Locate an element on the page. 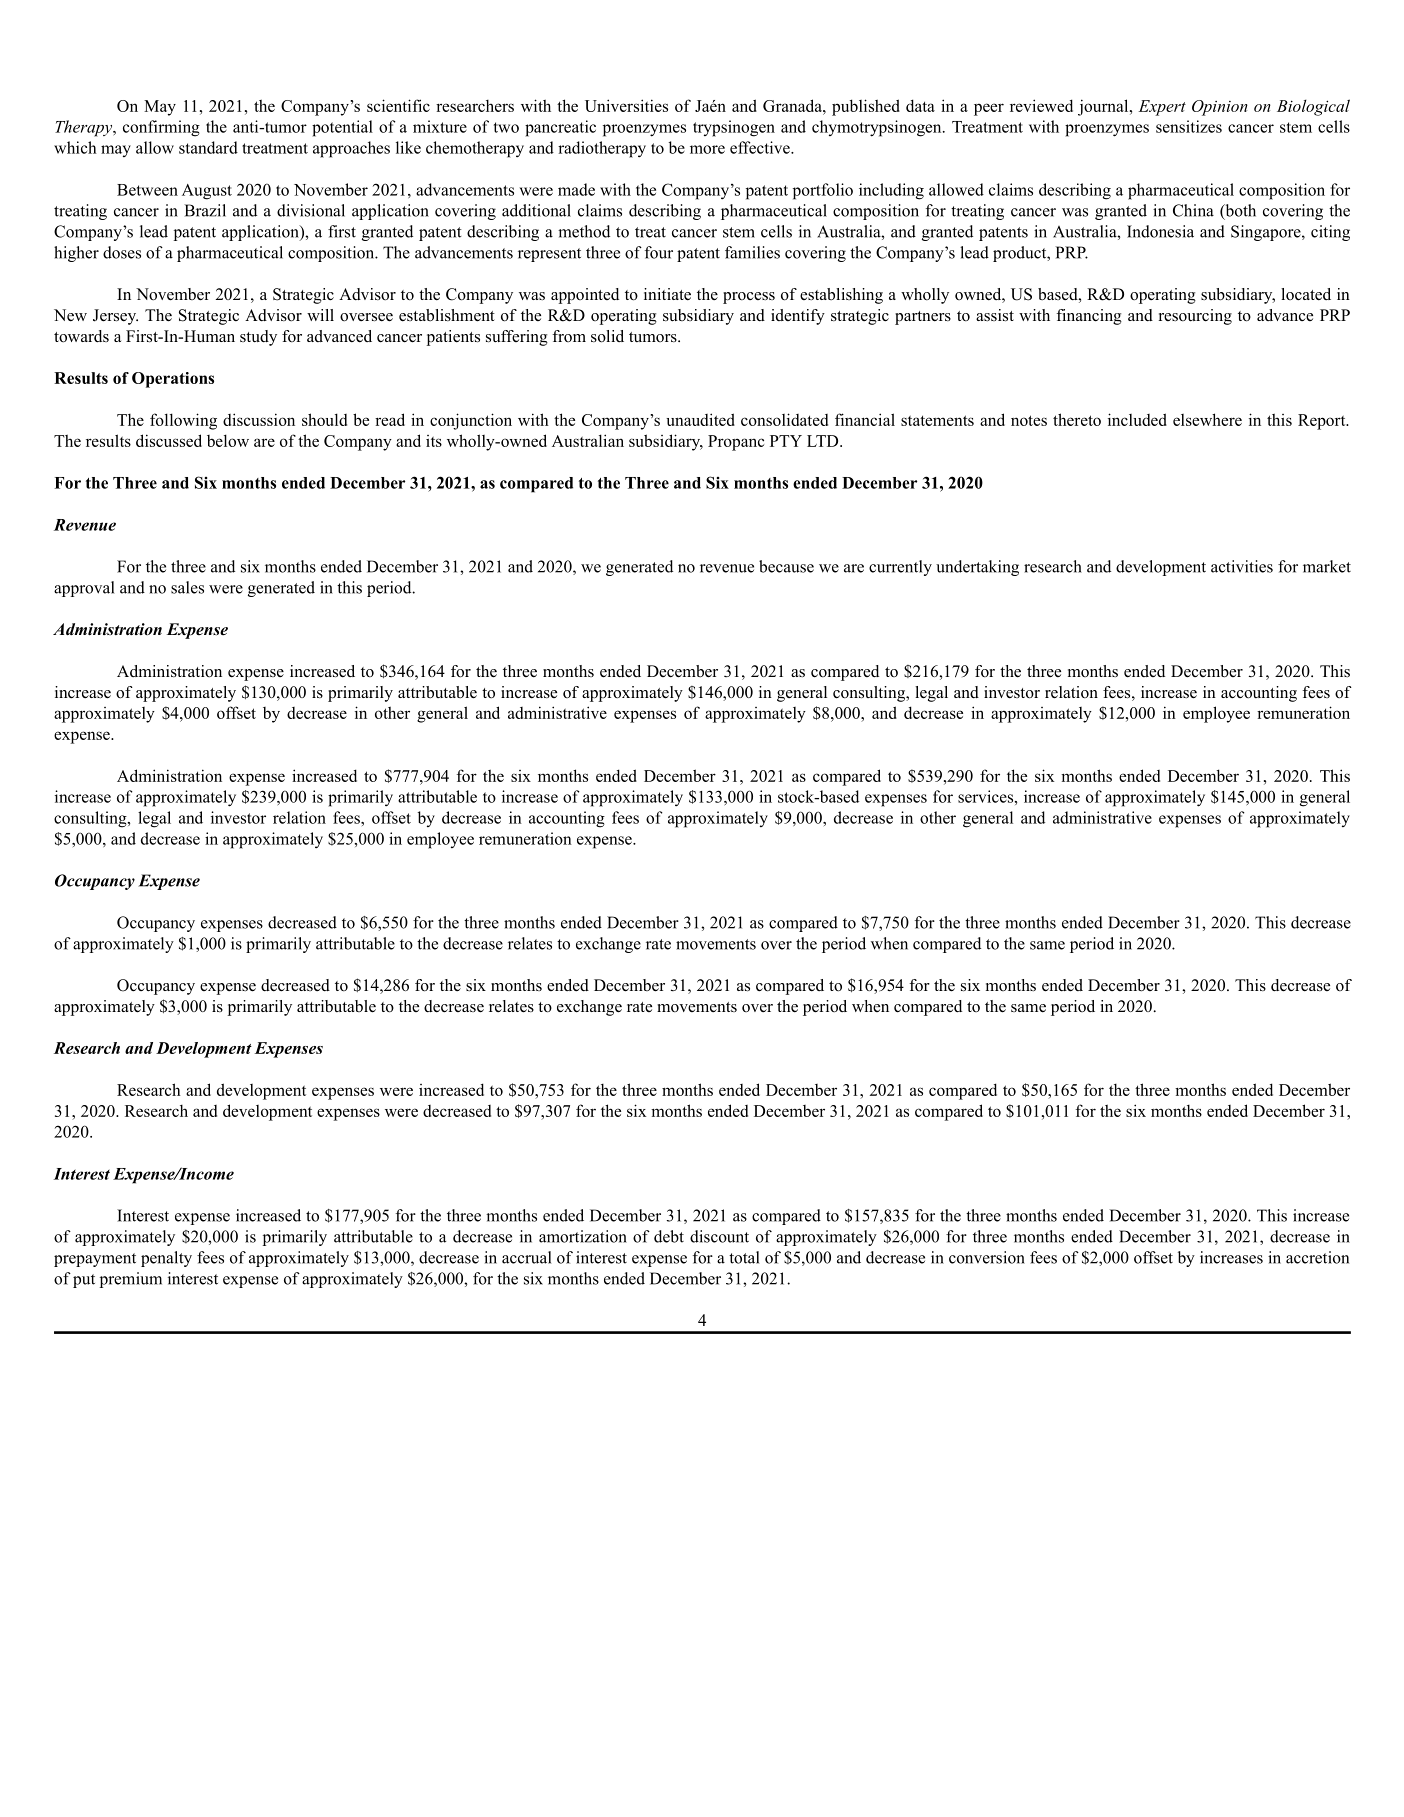  currently is located at coordinates (900, 568).
